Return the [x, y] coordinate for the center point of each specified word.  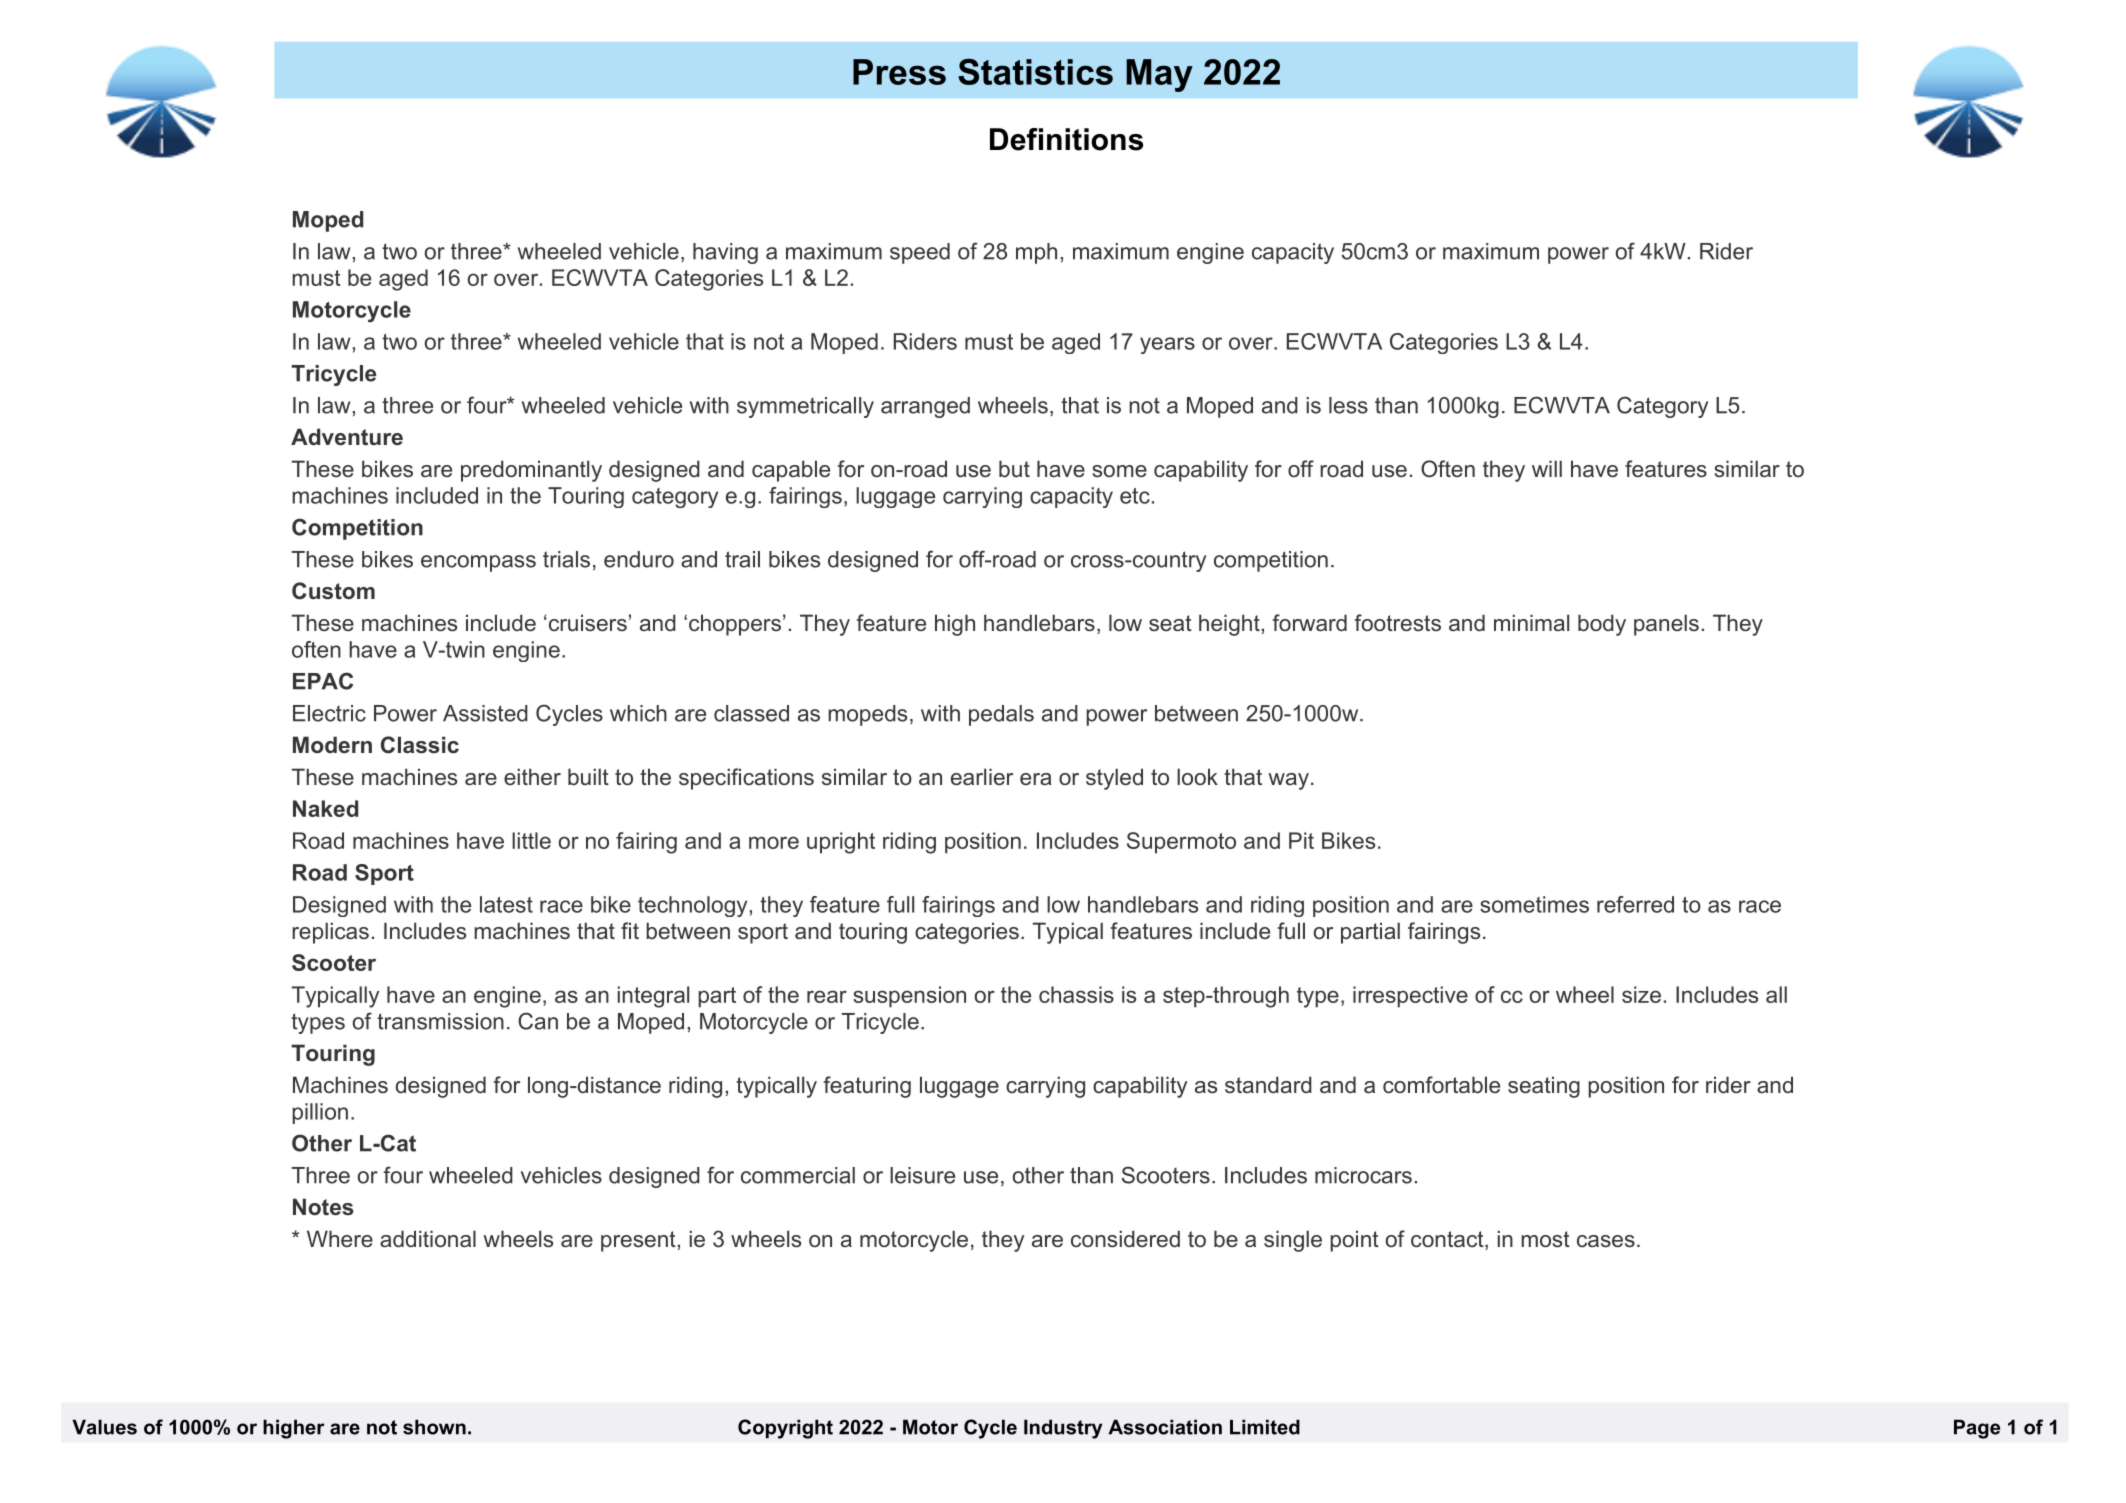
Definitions [1066, 139]
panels [1666, 625]
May [1159, 75]
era [1036, 779]
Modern [332, 745]
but [1014, 469]
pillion [320, 1113]
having [725, 253]
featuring [867, 1087]
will [1547, 468]
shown [434, 1427]
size [1641, 994]
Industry [1063, 1429]
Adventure [347, 437]
